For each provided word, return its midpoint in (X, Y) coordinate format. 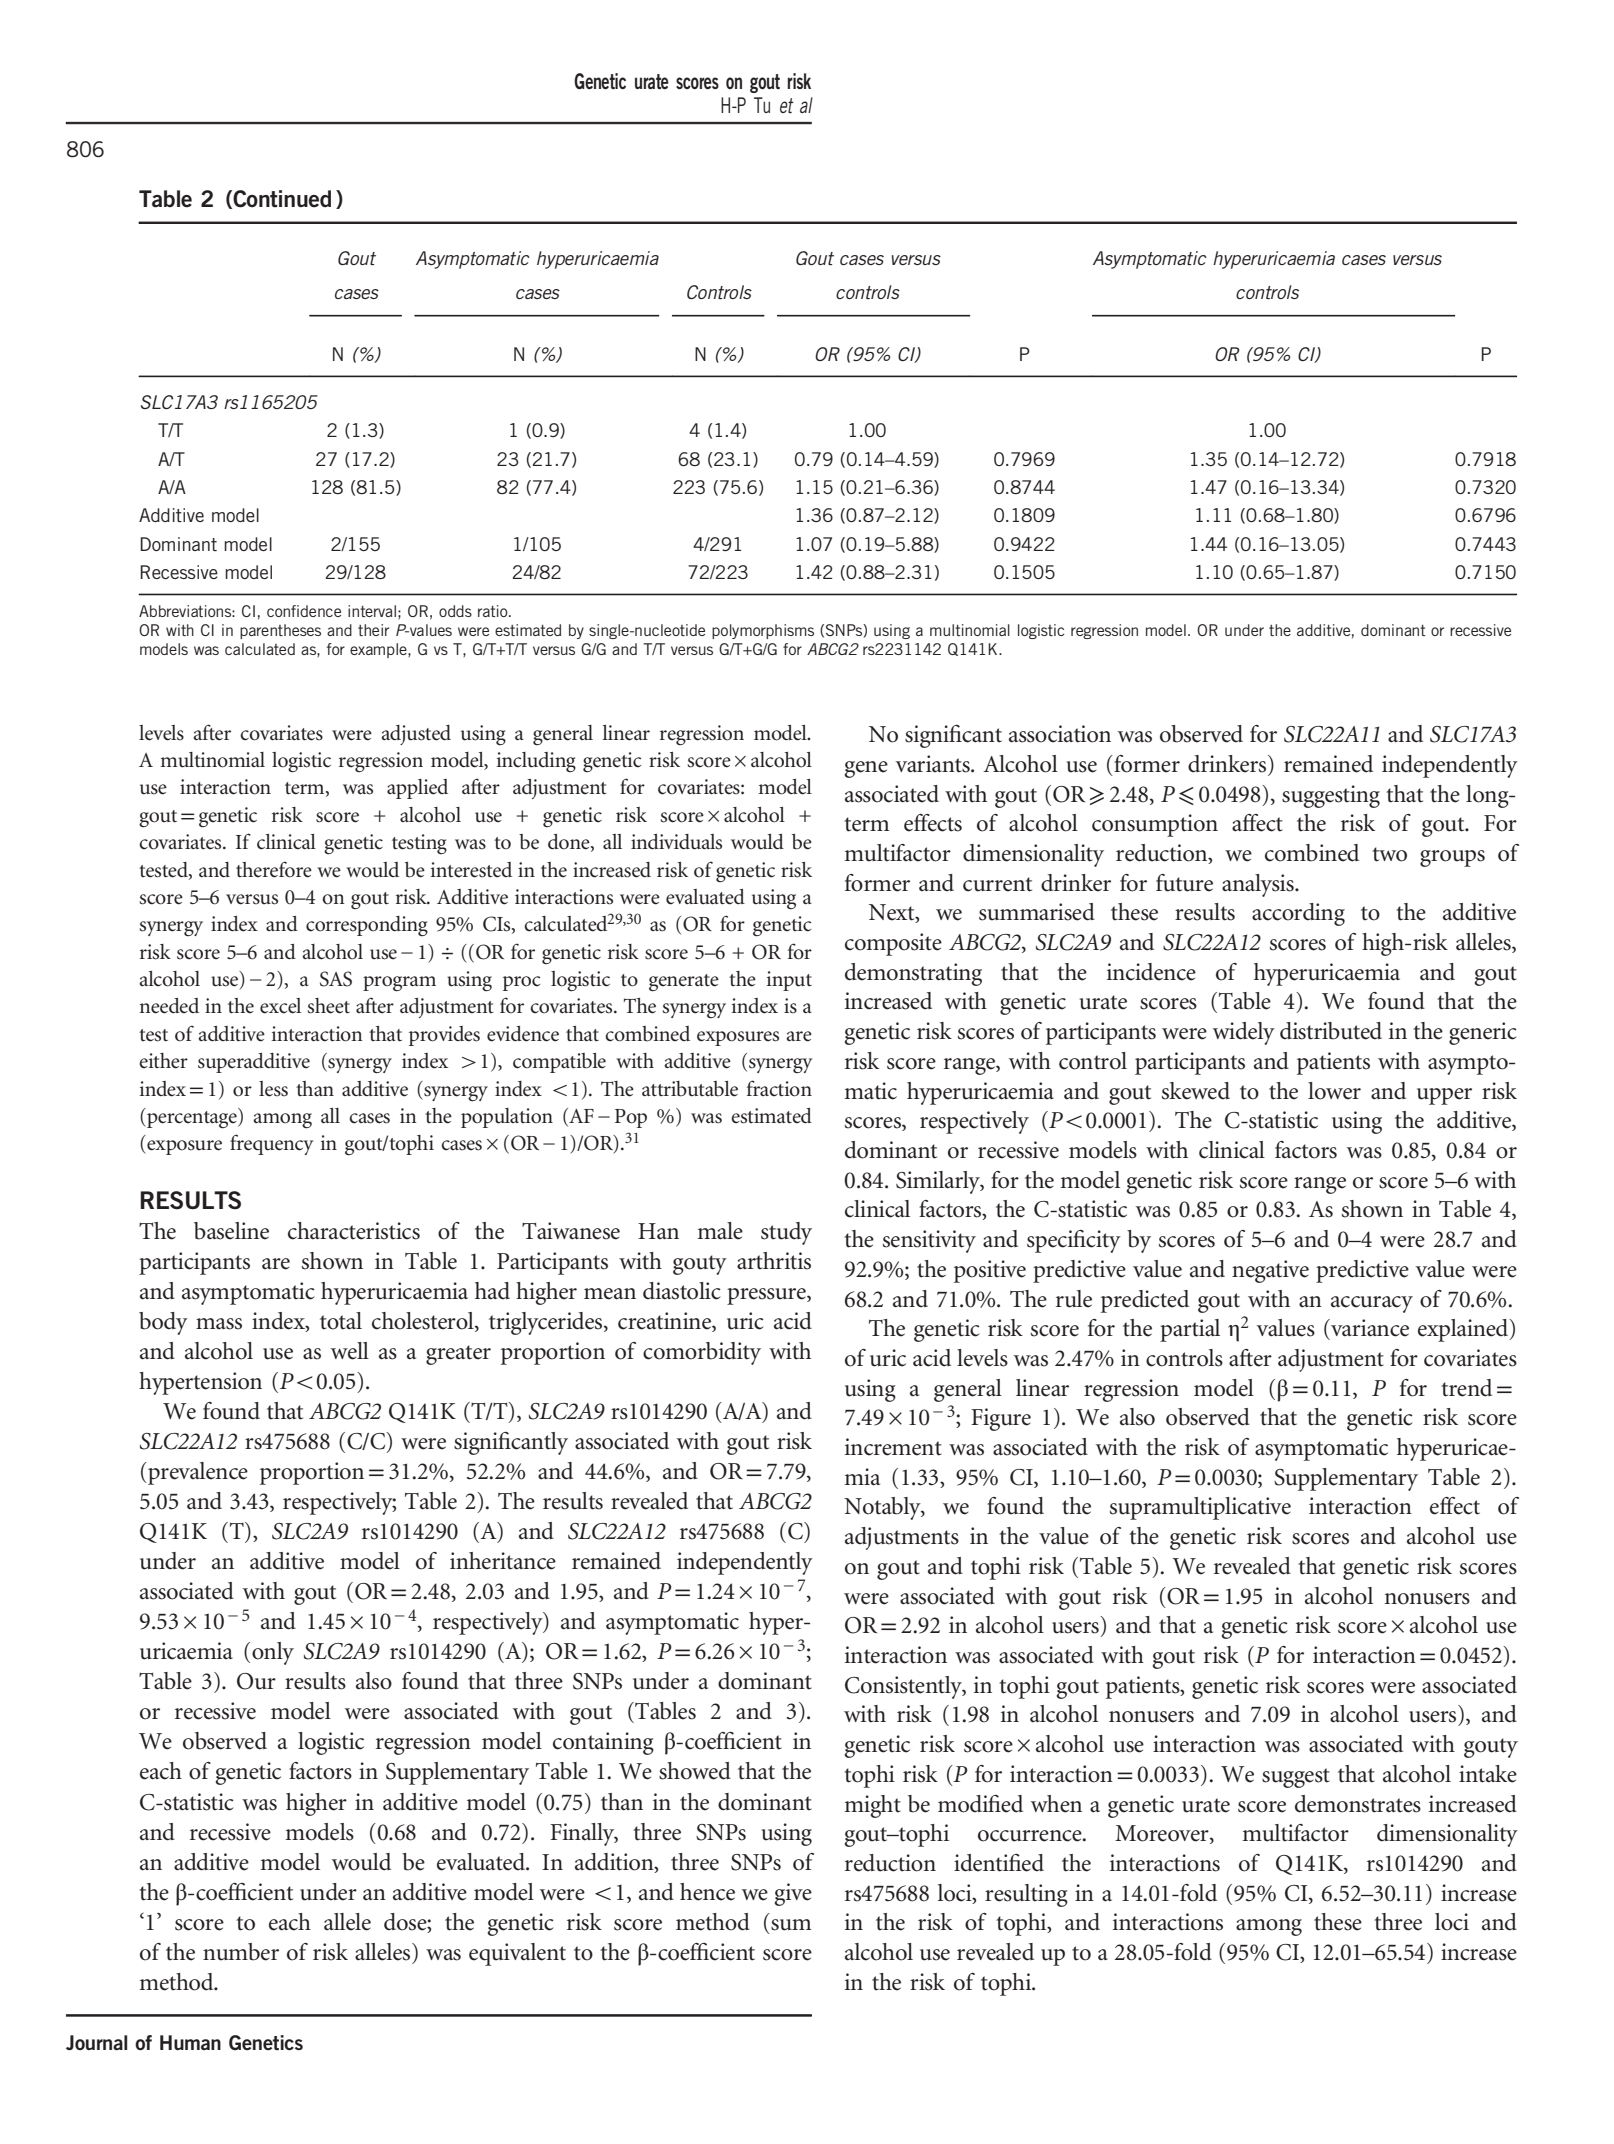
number (241, 1952)
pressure (767, 1296)
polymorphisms (763, 631)
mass (219, 1324)
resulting (1026, 1895)
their (373, 630)
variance (1369, 1328)
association (1060, 734)
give (793, 1894)
